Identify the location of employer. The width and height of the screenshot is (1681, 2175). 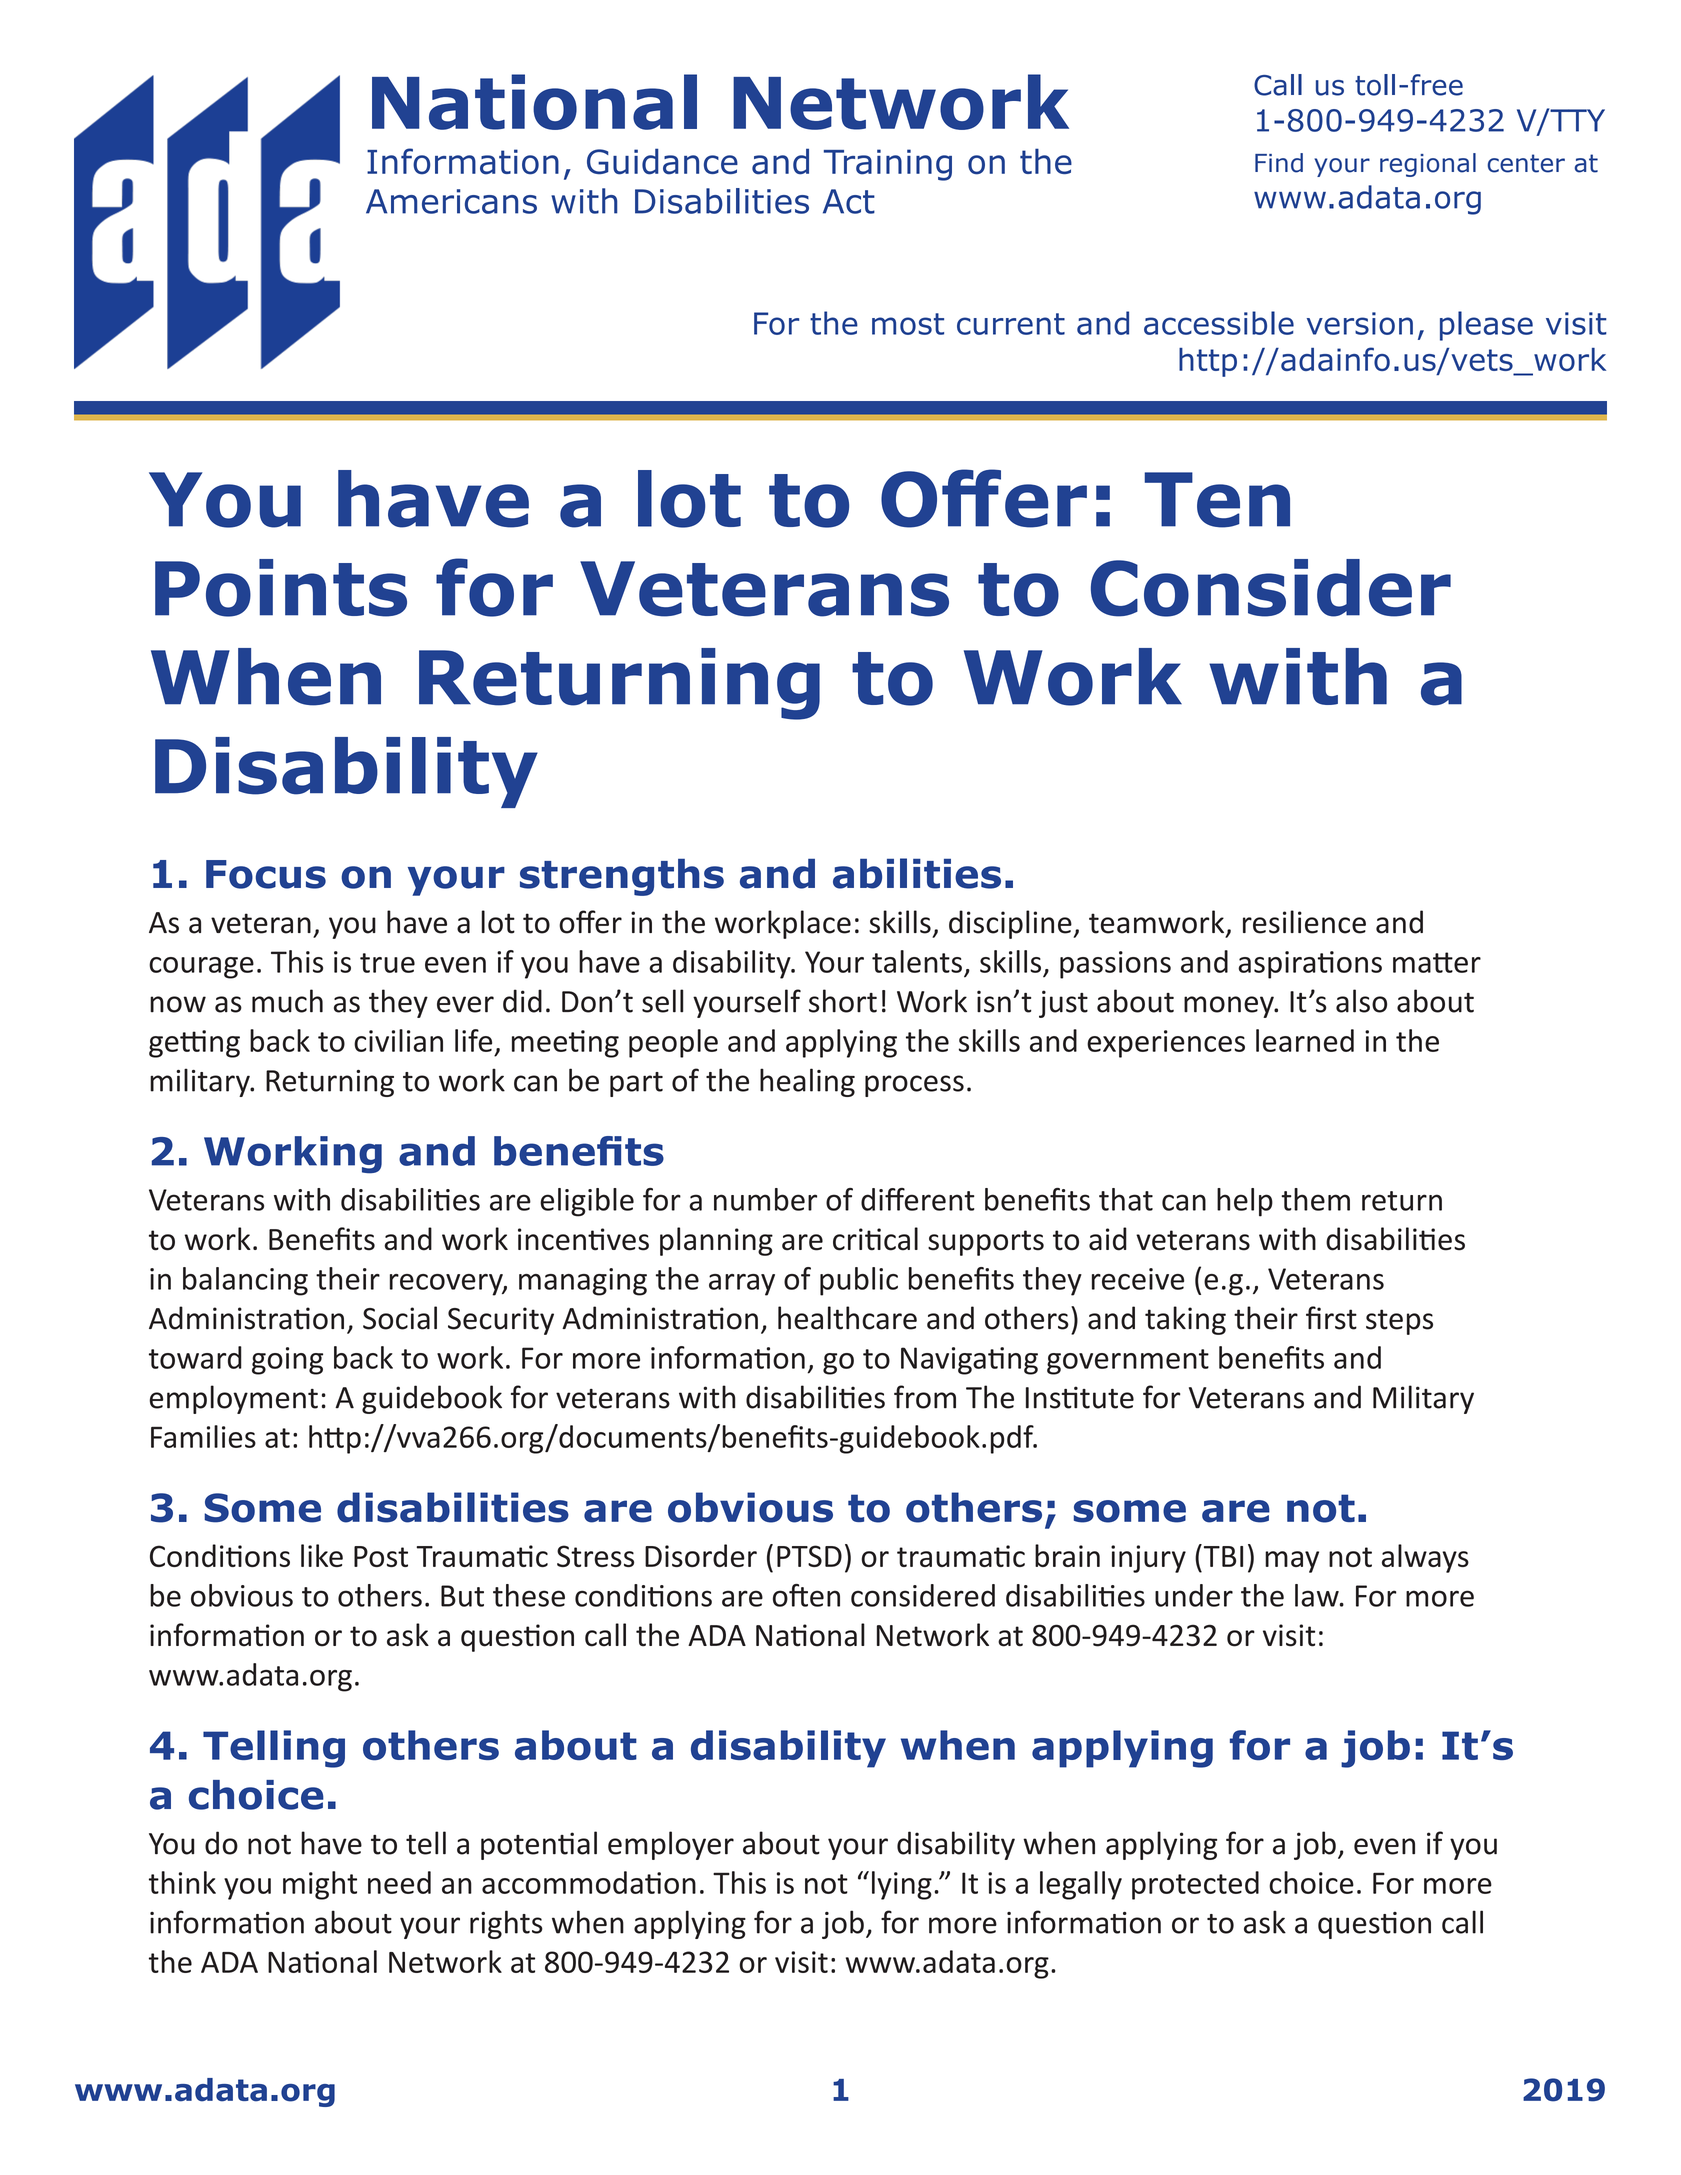
(671, 1845).
